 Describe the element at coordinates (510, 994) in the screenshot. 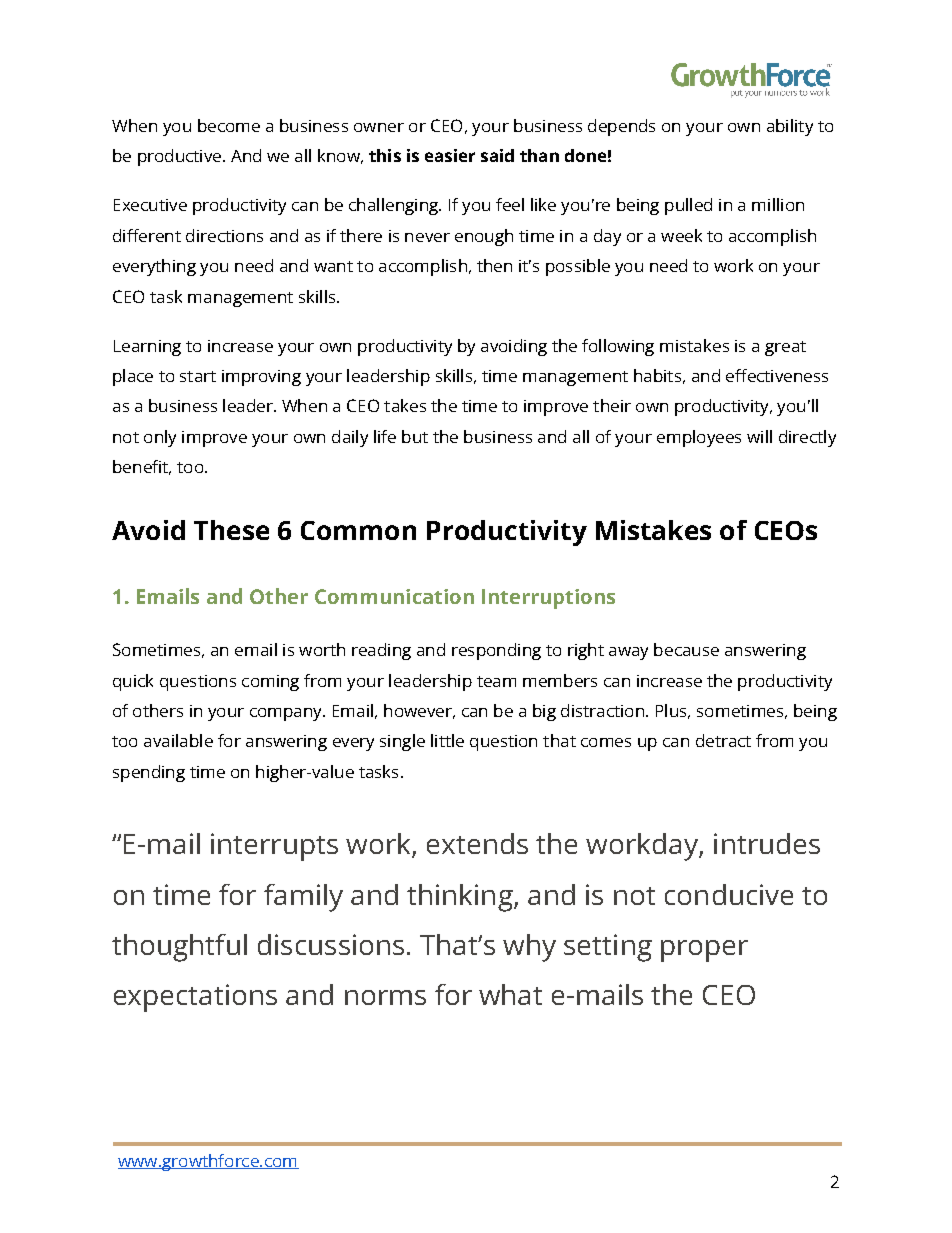

I see `what` at that location.
